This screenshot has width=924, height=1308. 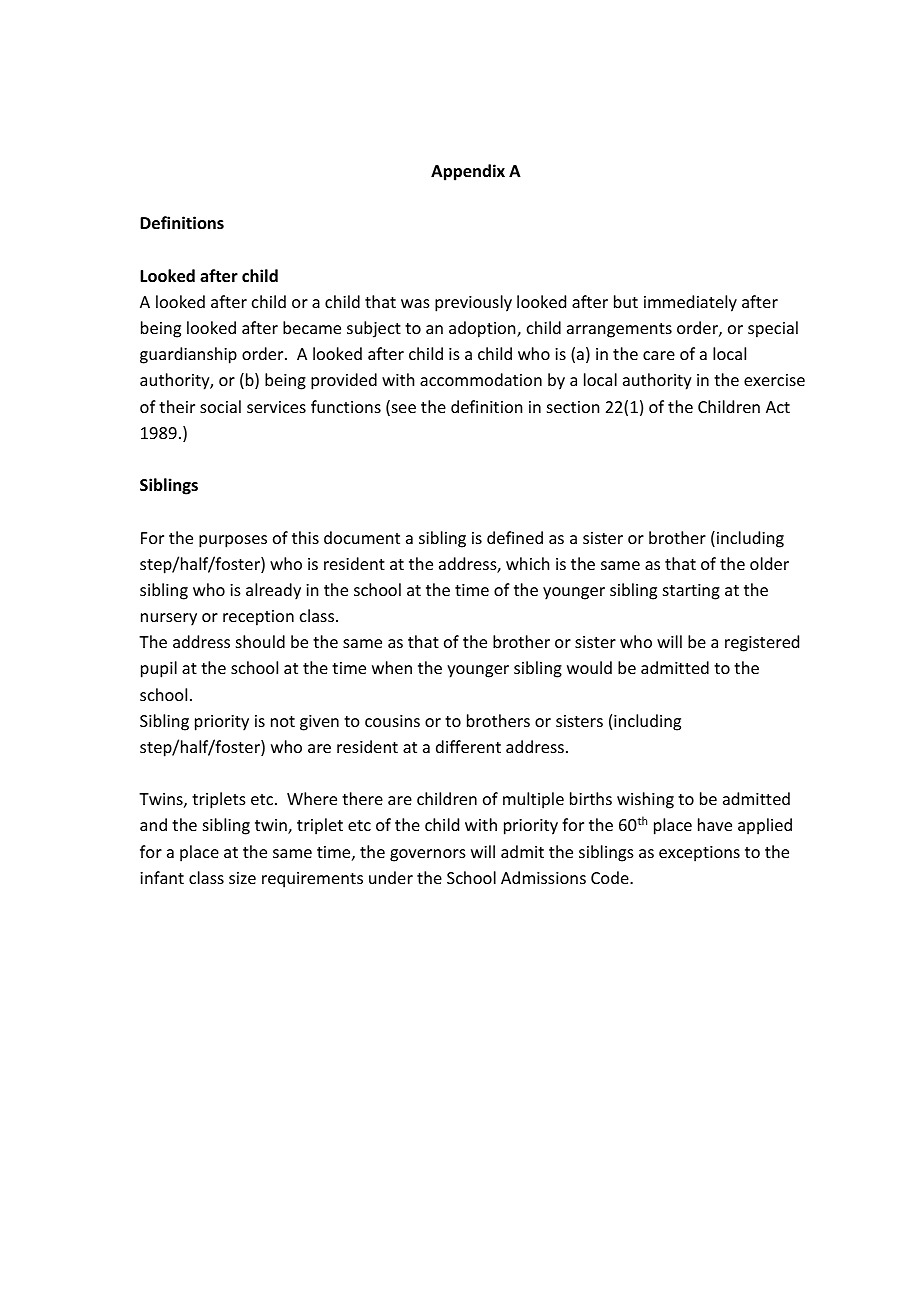 What do you see at coordinates (188, 355) in the screenshot?
I see `guardianship` at bounding box center [188, 355].
